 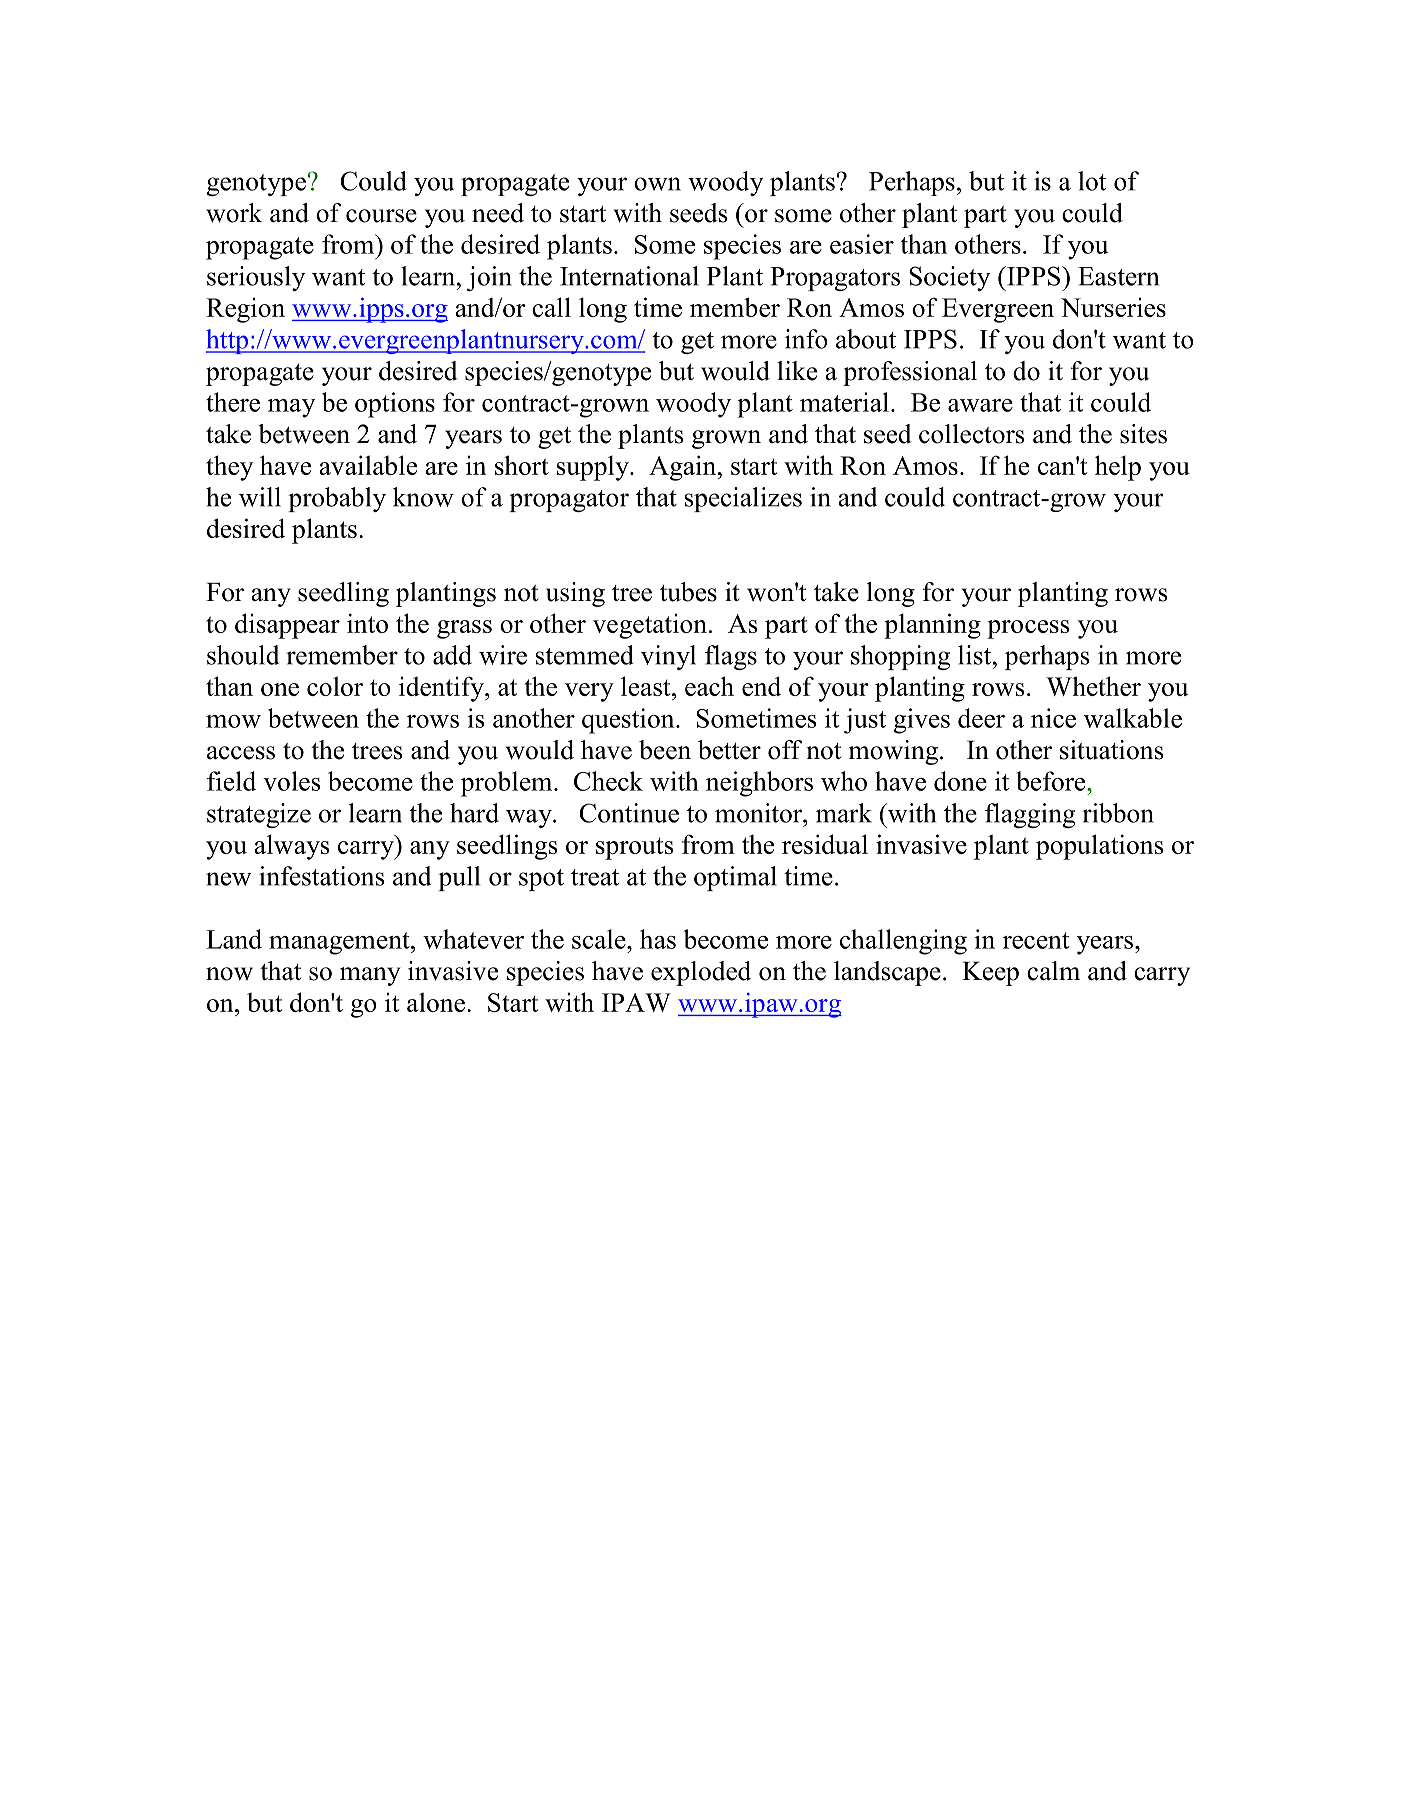 I want to click on exploded, so click(x=701, y=973).
